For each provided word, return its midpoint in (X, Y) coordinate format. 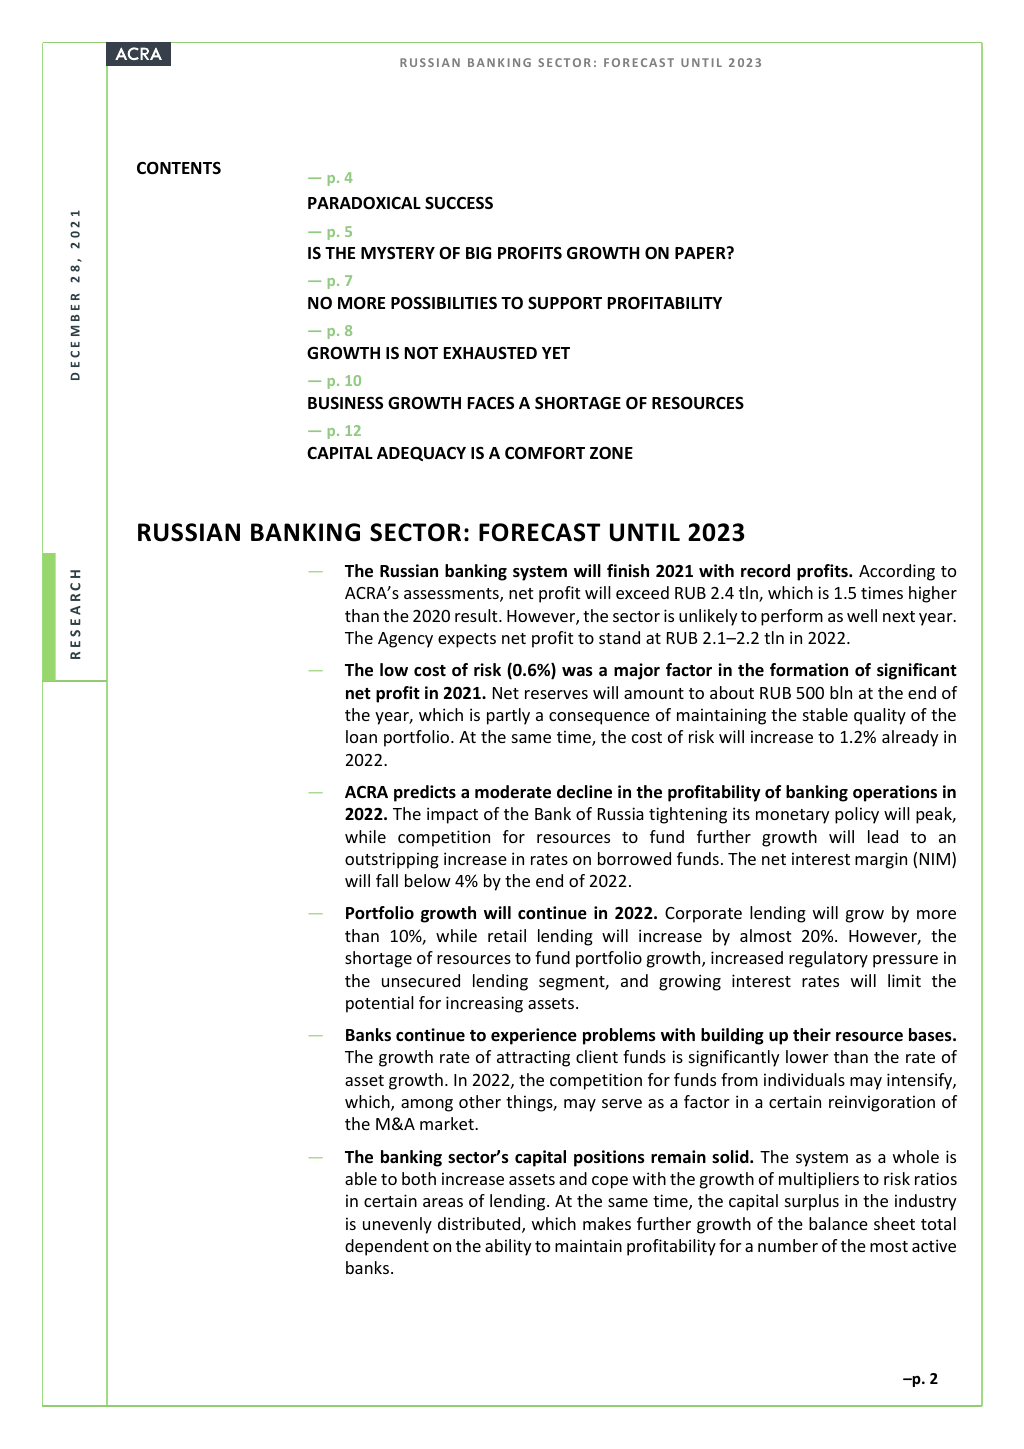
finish (628, 571)
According (897, 572)
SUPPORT (565, 303)
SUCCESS (459, 203)
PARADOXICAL (364, 202)
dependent (387, 1247)
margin (881, 860)
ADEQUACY (421, 453)
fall (387, 880)
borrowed (634, 858)
